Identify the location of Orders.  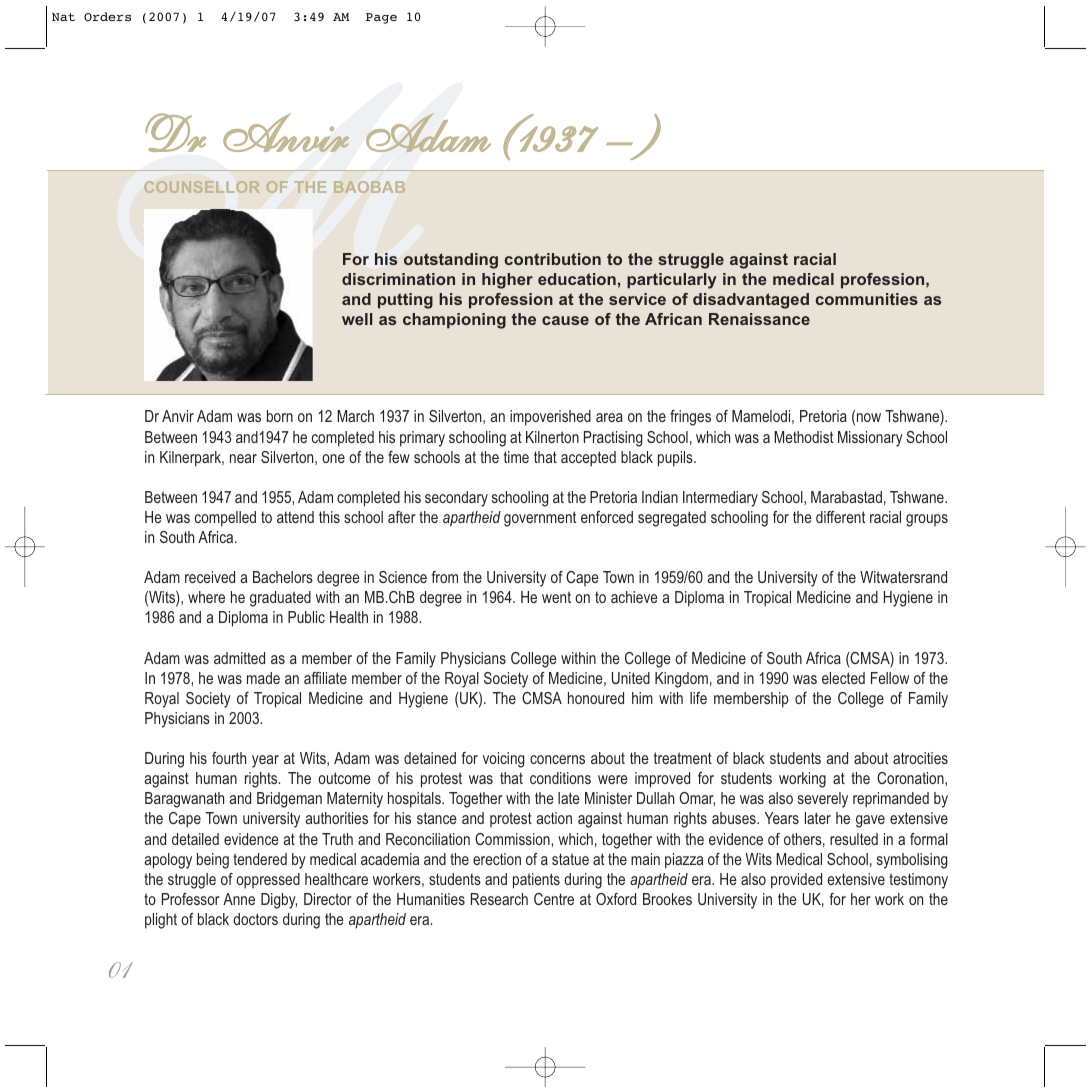
(107, 16).
